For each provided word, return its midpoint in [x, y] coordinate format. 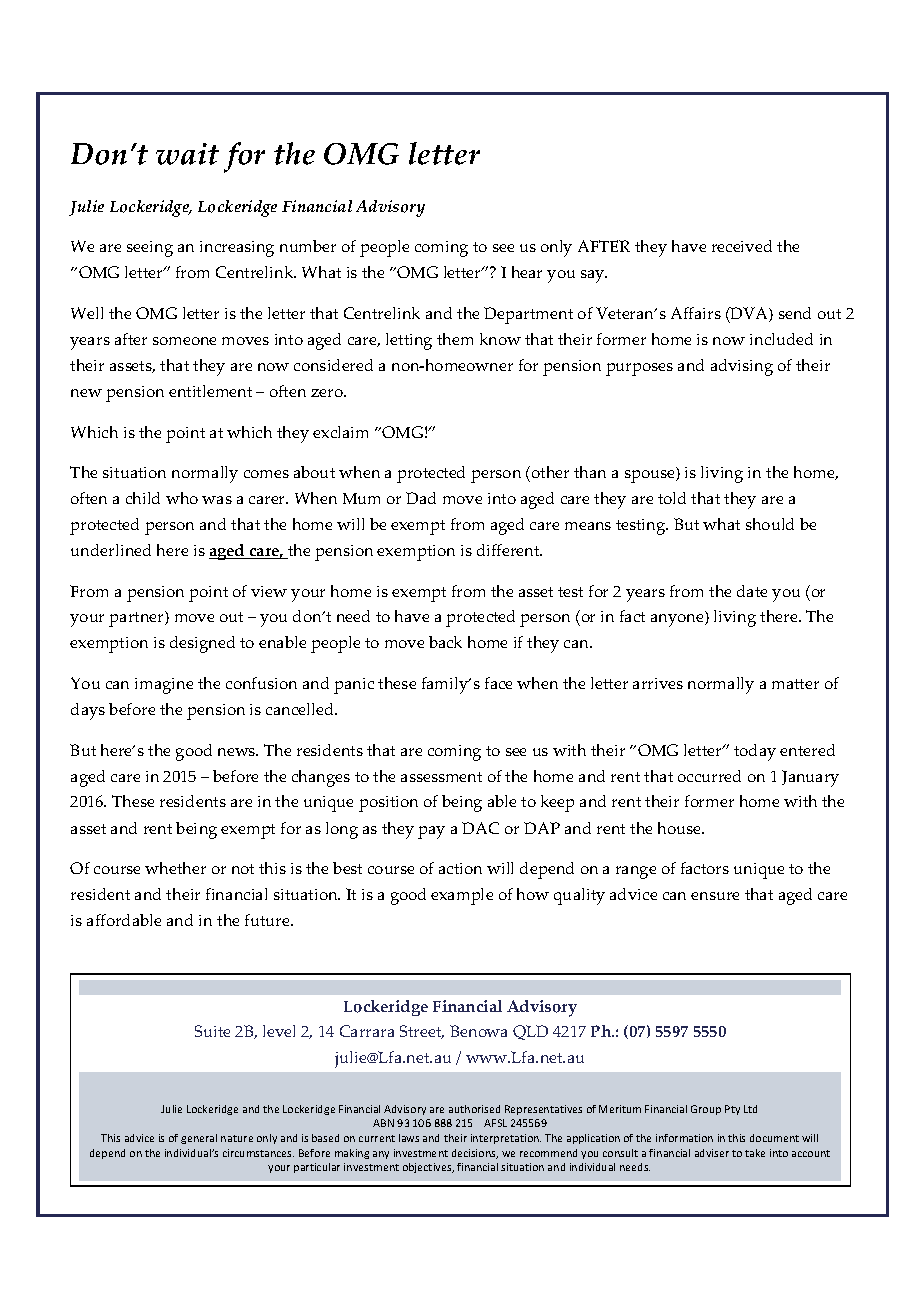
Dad [421, 498]
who [182, 498]
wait [187, 154]
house [680, 828]
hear [527, 272]
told [672, 498]
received [742, 246]
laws [409, 1138]
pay [431, 832]
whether [175, 868]
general [199, 1139]
